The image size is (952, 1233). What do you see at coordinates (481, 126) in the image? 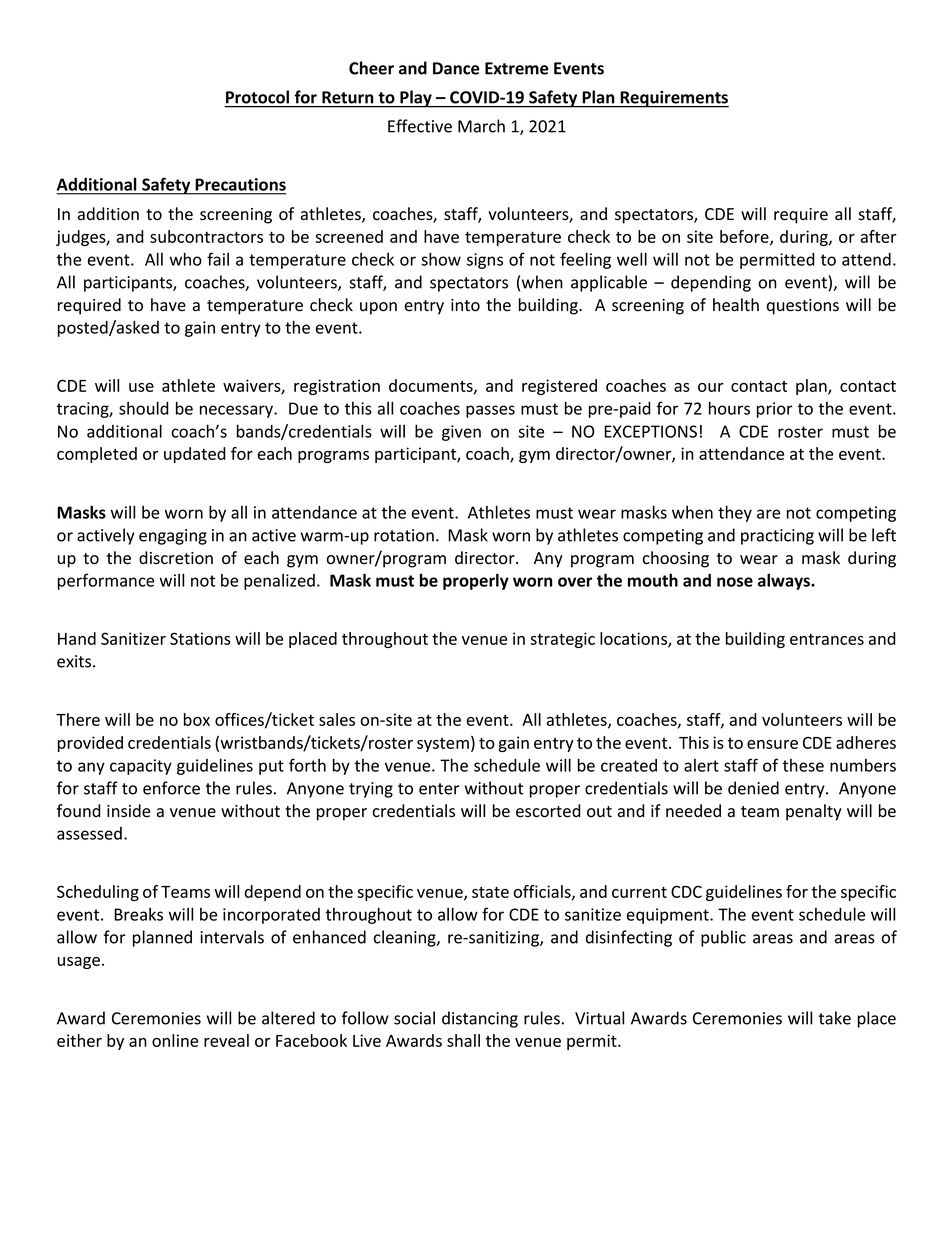
I see `March` at bounding box center [481, 126].
